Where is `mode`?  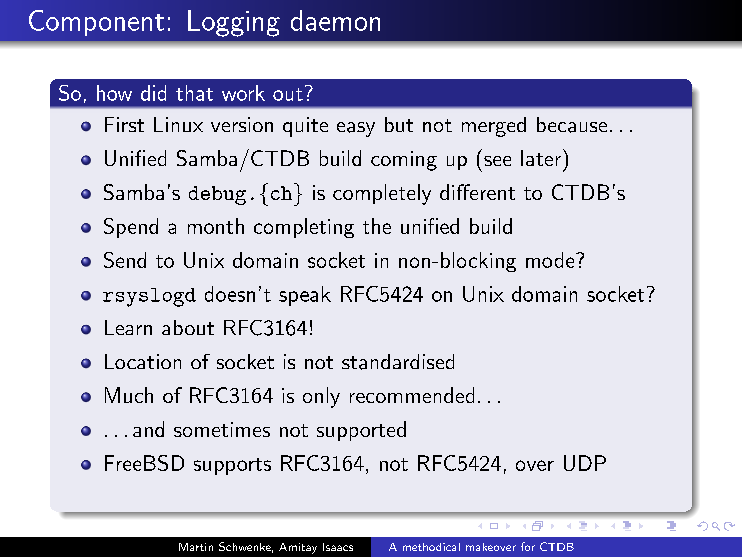 mode is located at coordinates (550, 260).
